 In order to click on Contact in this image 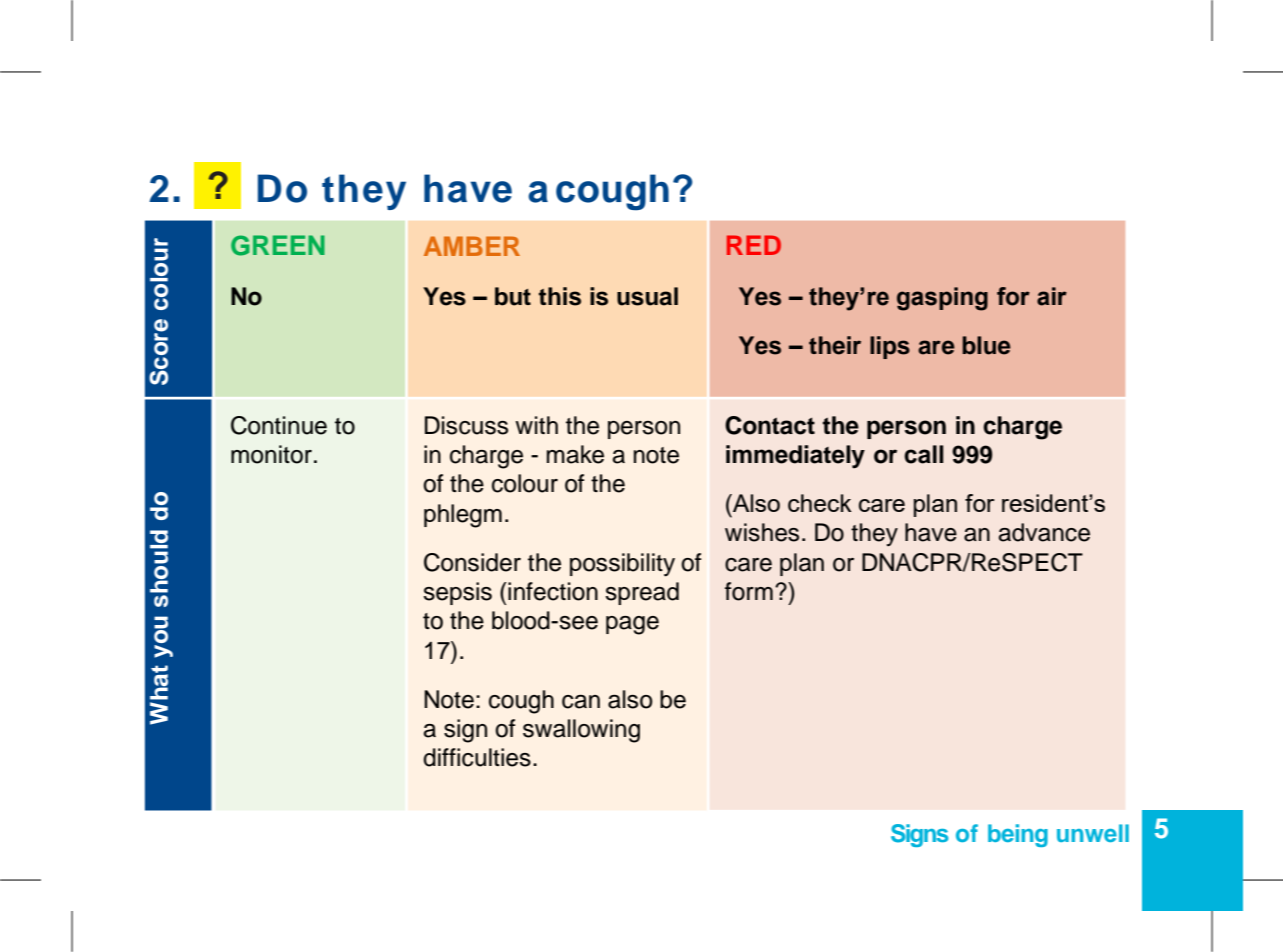, I will do `click(770, 425)`.
